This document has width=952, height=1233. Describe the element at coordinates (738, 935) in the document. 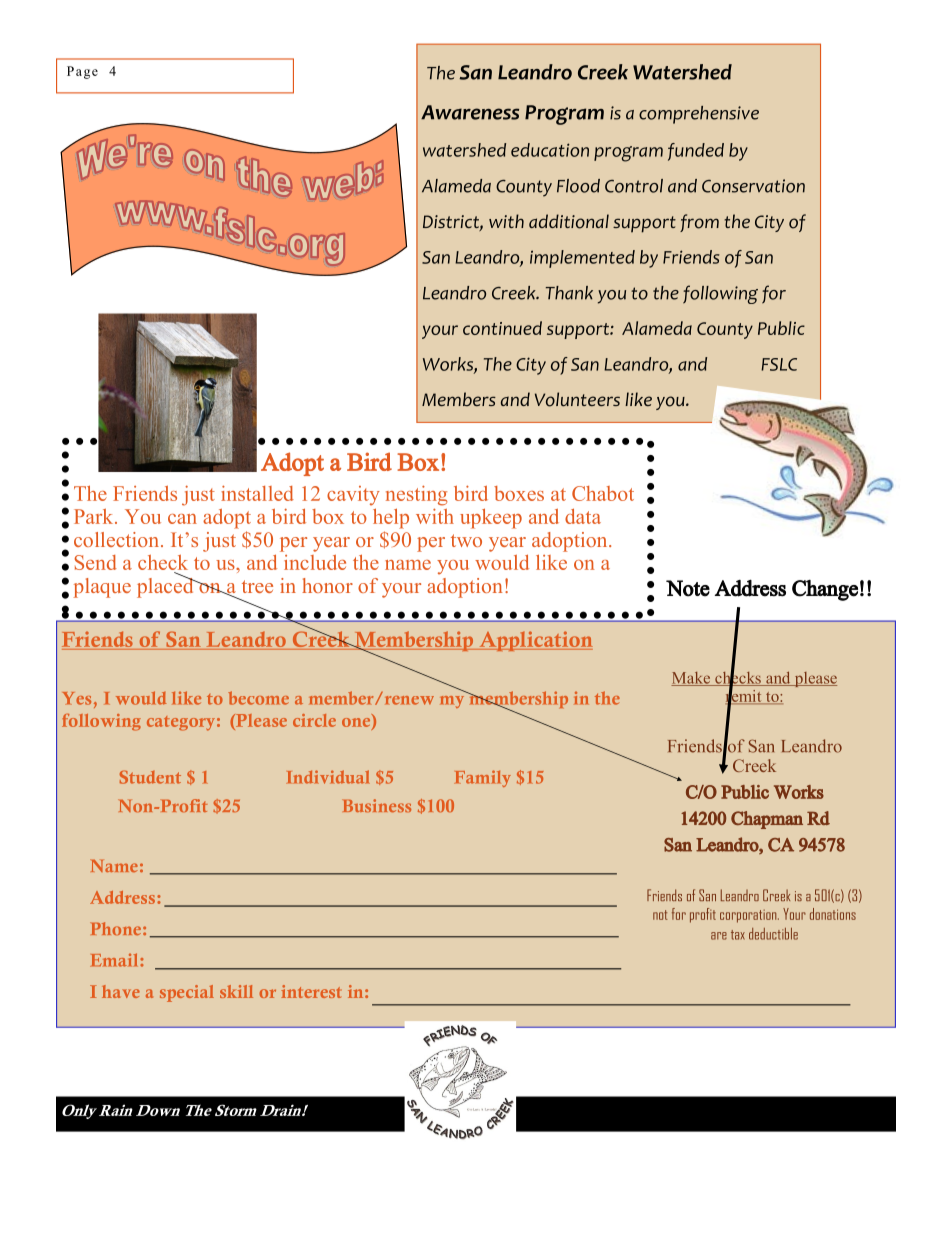

I see `tax` at that location.
